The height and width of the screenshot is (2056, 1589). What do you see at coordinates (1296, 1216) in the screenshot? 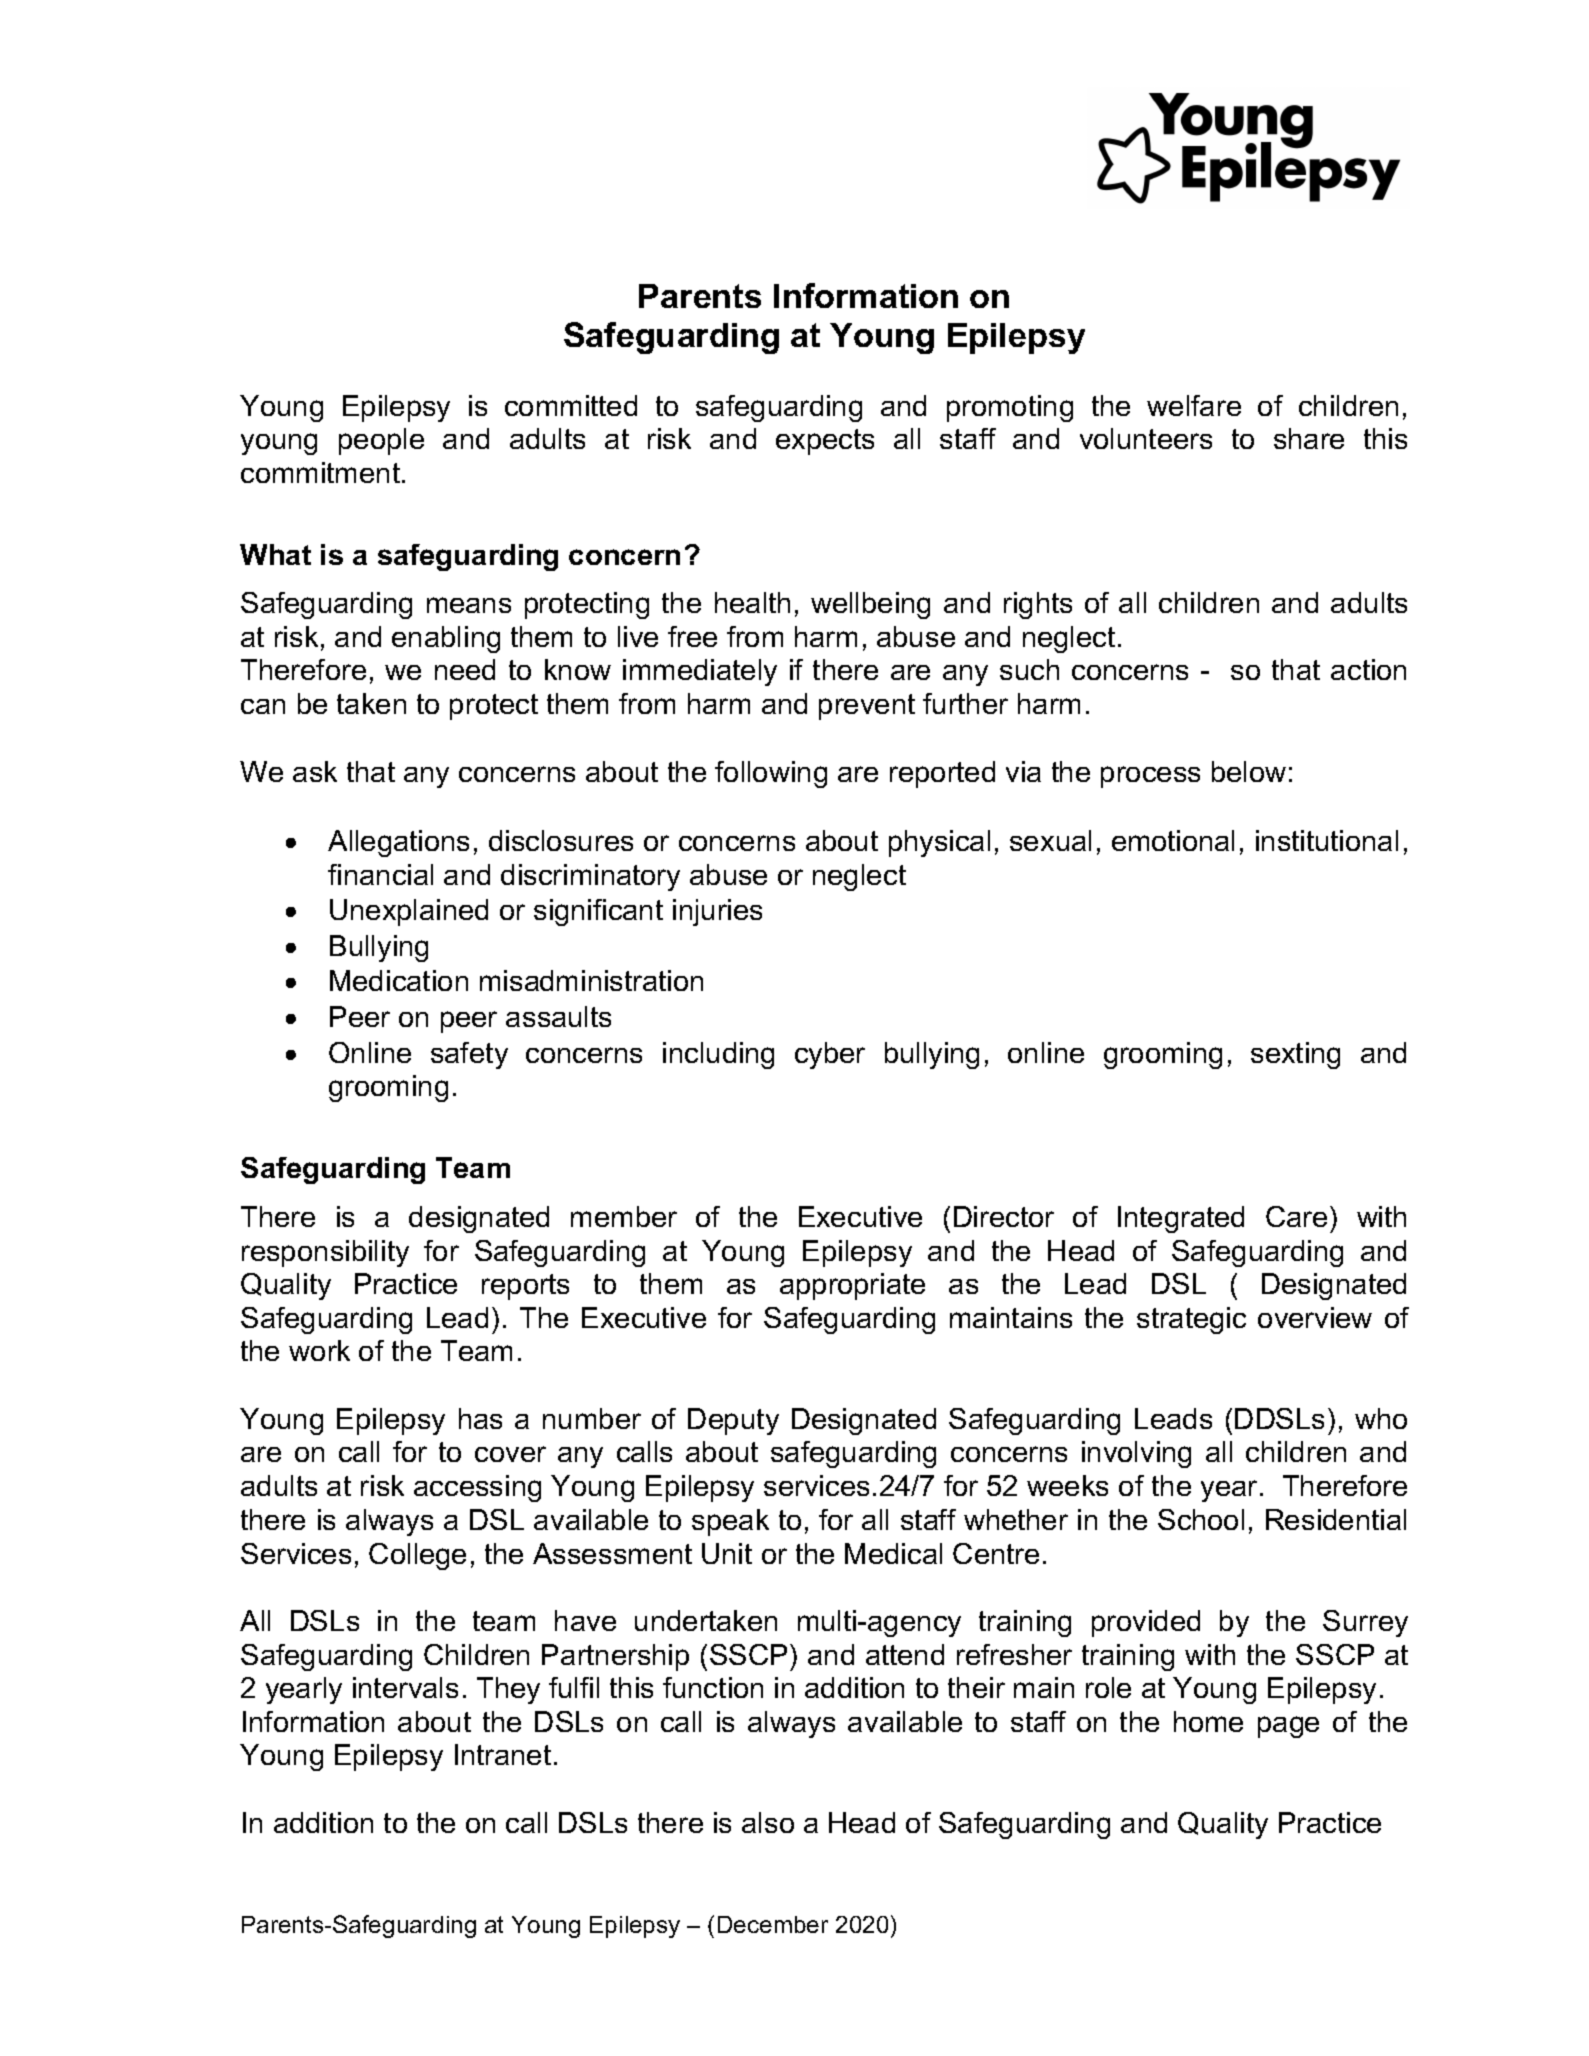
I see `Care` at bounding box center [1296, 1216].
